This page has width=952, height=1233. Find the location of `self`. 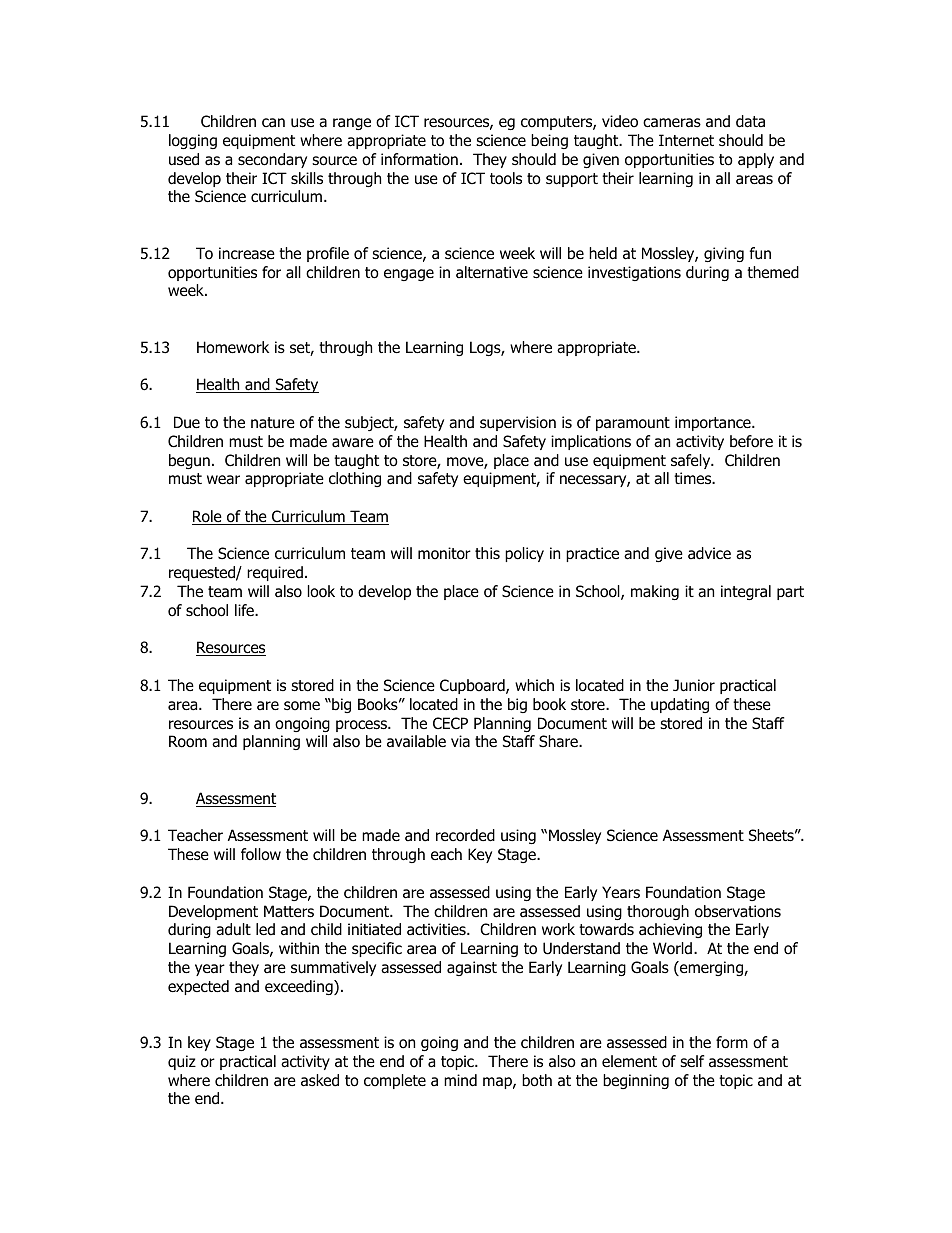

self is located at coordinates (692, 1061).
